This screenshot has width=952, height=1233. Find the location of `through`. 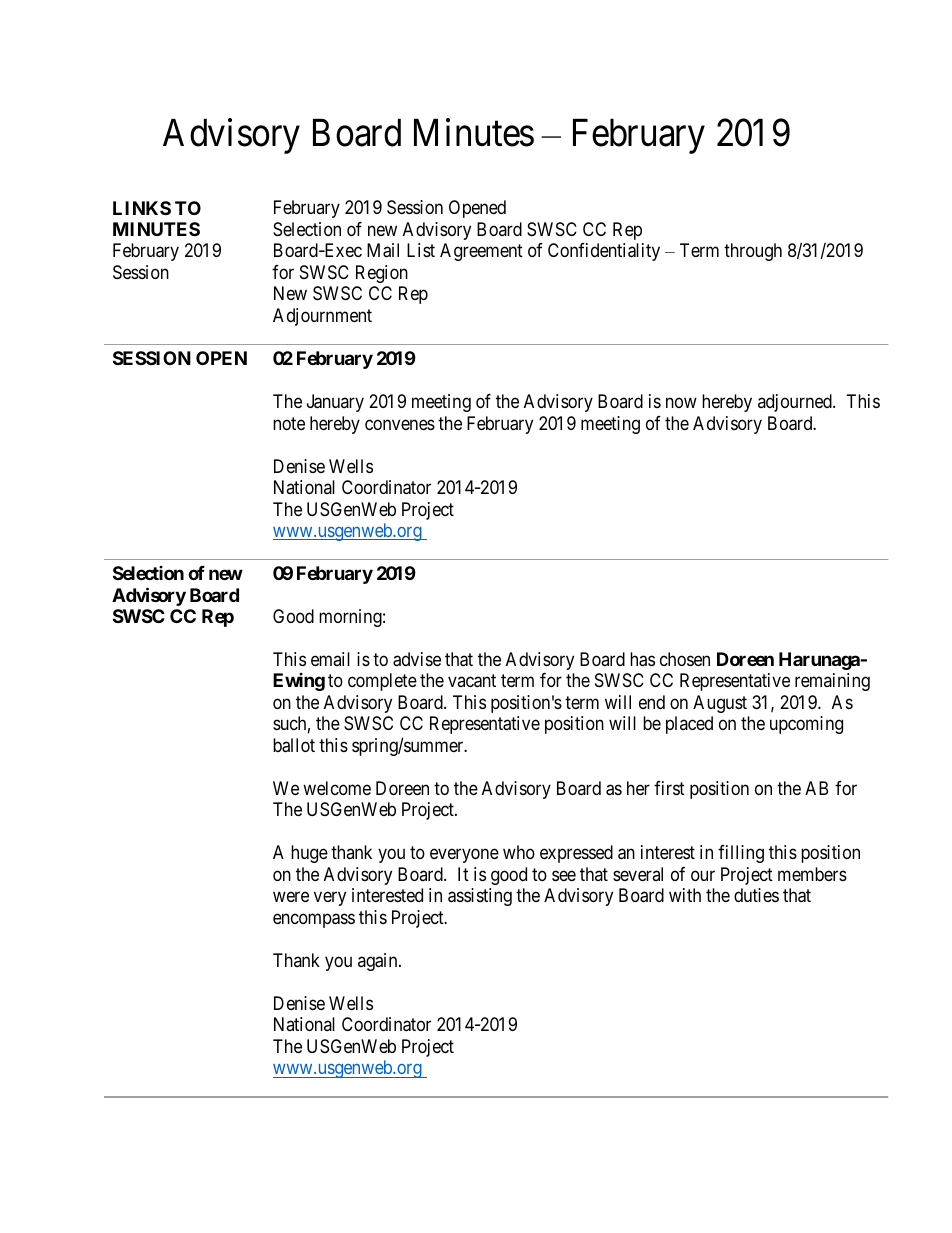

through is located at coordinates (753, 252).
